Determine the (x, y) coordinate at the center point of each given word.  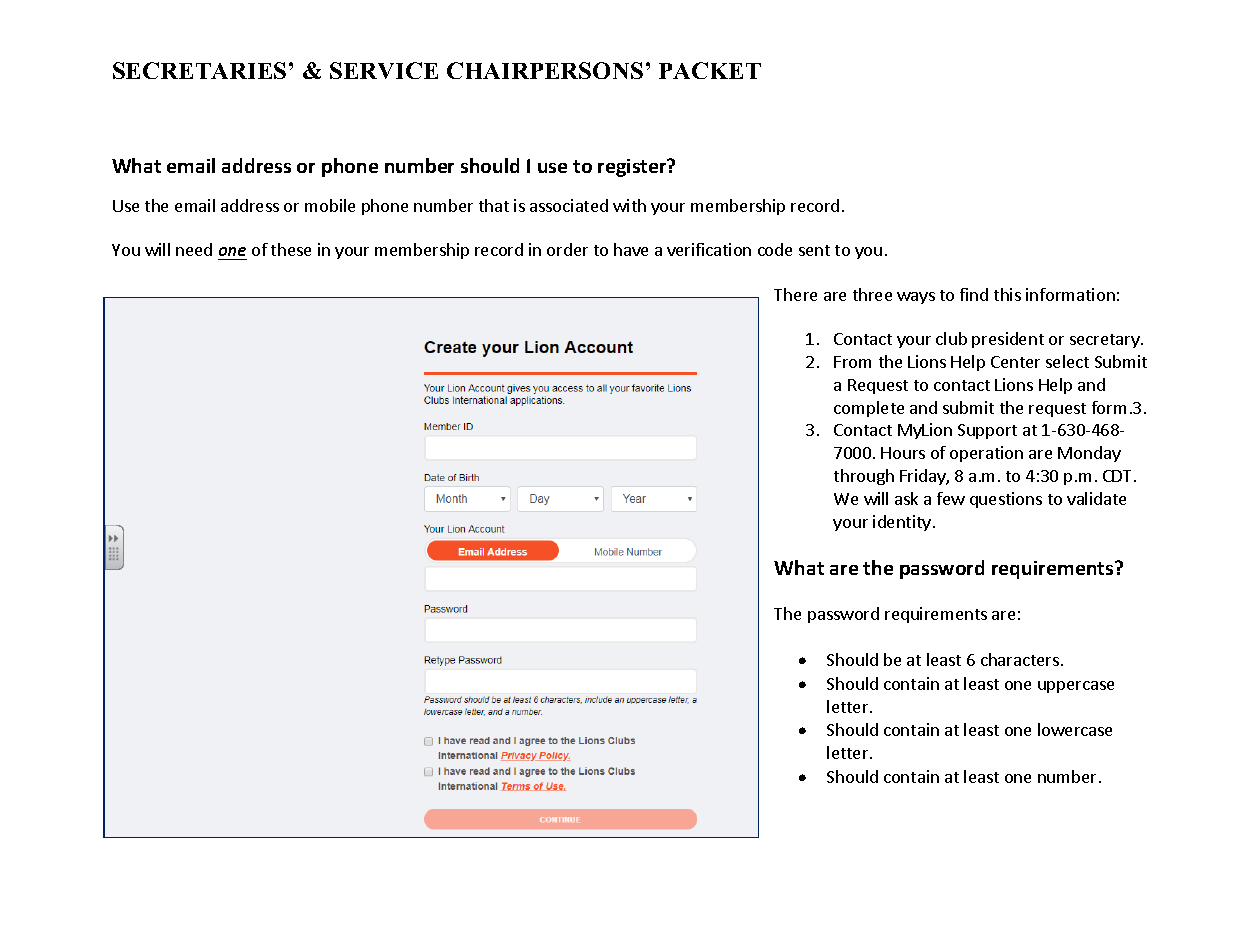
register (633, 168)
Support (987, 431)
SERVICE (384, 70)
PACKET (710, 70)
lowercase (1075, 729)
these (291, 249)
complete (869, 409)
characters (1020, 659)
